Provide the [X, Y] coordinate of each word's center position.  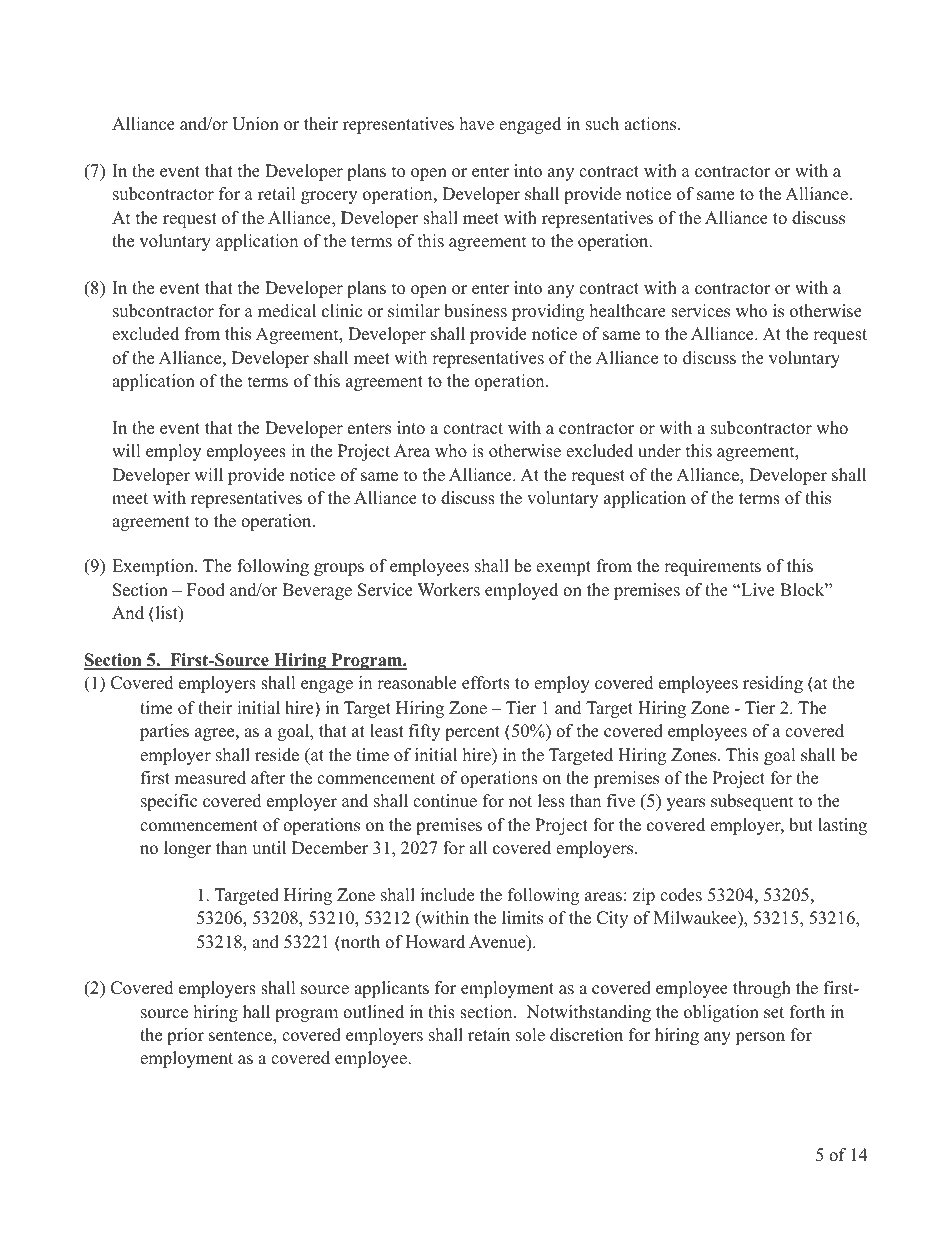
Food [206, 590]
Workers [449, 590]
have [477, 124]
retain [489, 1035]
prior [185, 1036]
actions [651, 124]
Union [255, 124]
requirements [712, 567]
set [774, 1013]
